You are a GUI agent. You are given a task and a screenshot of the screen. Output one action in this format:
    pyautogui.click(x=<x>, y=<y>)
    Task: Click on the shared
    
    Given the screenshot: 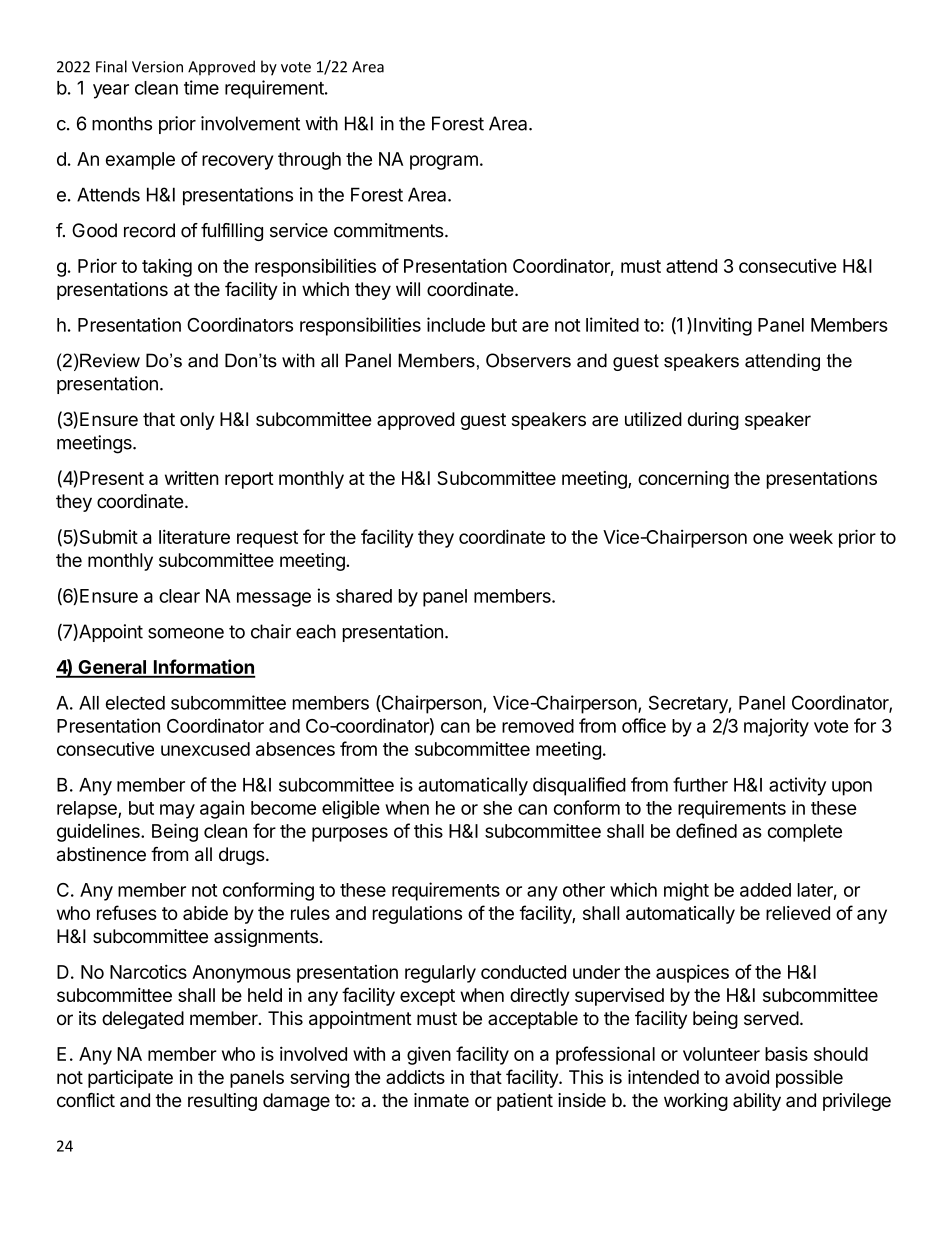 What is the action you would take?
    pyautogui.click(x=364, y=596)
